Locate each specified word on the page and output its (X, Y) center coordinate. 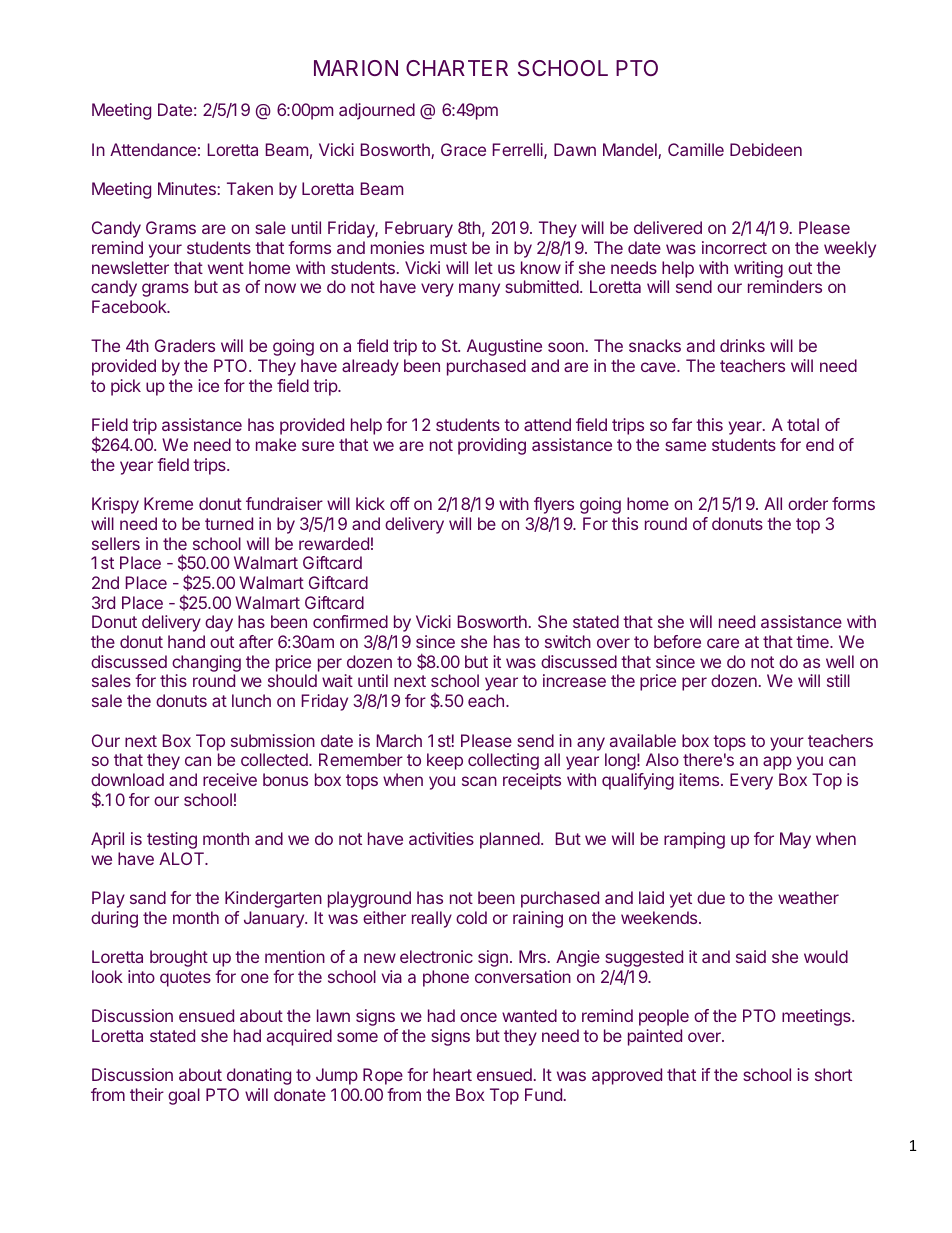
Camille (696, 149)
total (803, 424)
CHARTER (457, 68)
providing (492, 446)
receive (230, 779)
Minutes (188, 188)
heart (452, 1074)
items (699, 779)
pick (126, 387)
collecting (503, 761)
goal (184, 1096)
